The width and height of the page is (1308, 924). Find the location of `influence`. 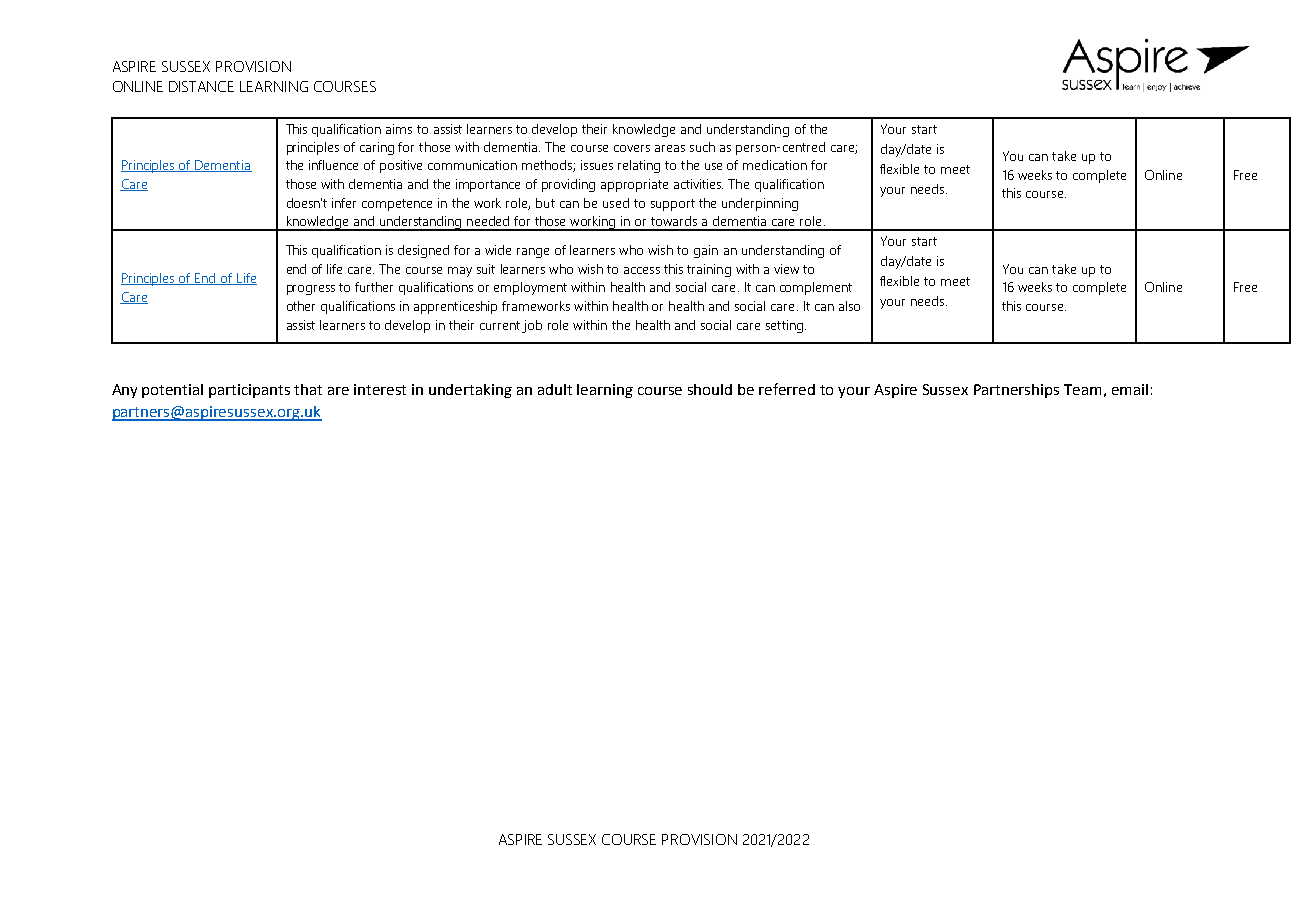

influence is located at coordinates (333, 165).
